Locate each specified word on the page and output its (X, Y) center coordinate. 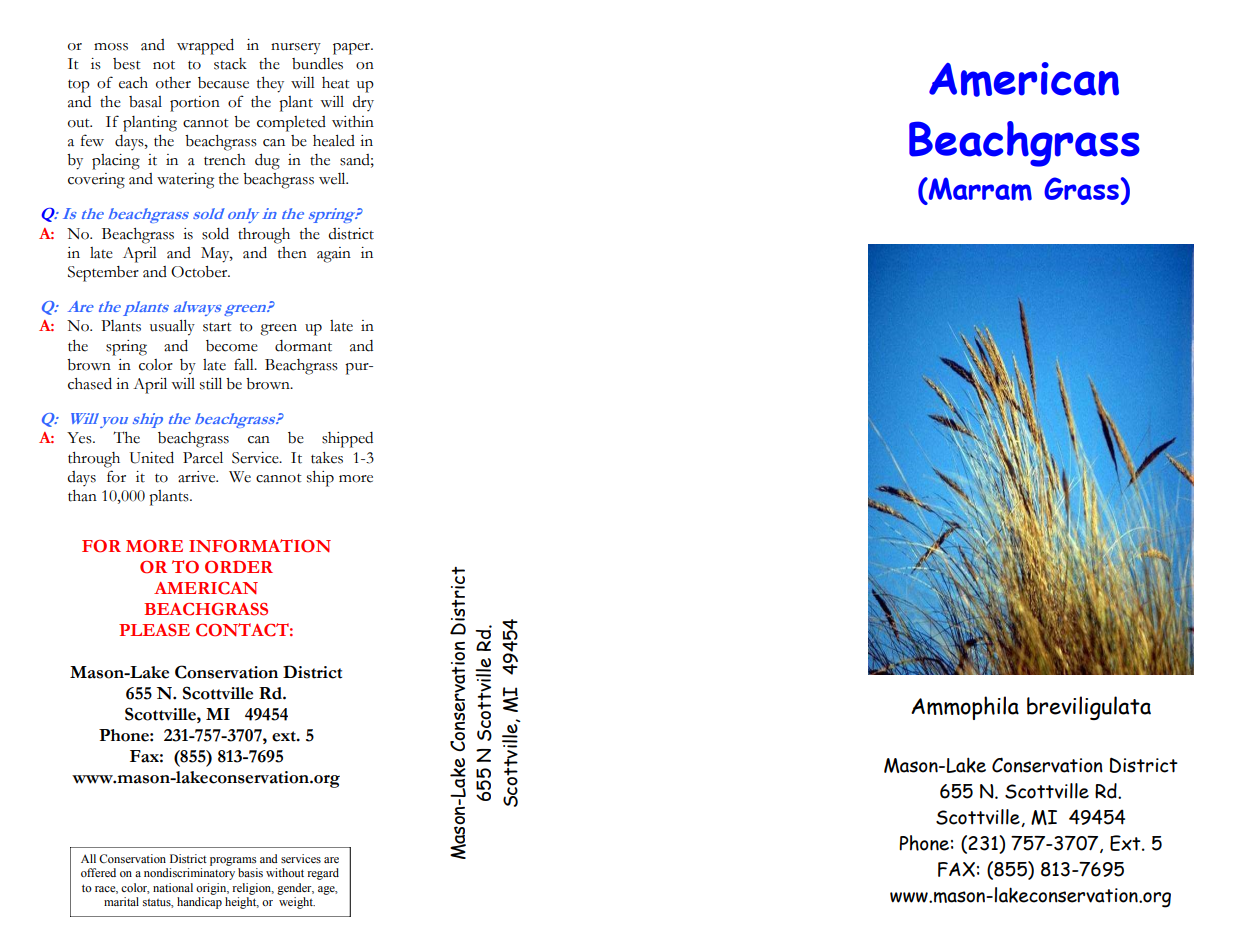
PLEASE (154, 630)
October (200, 272)
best (127, 64)
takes (327, 458)
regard (323, 874)
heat (336, 83)
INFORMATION (260, 546)
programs (233, 861)
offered (98, 872)
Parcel (203, 457)
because (223, 83)
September (103, 274)
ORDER (239, 567)
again (334, 255)
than (82, 496)
